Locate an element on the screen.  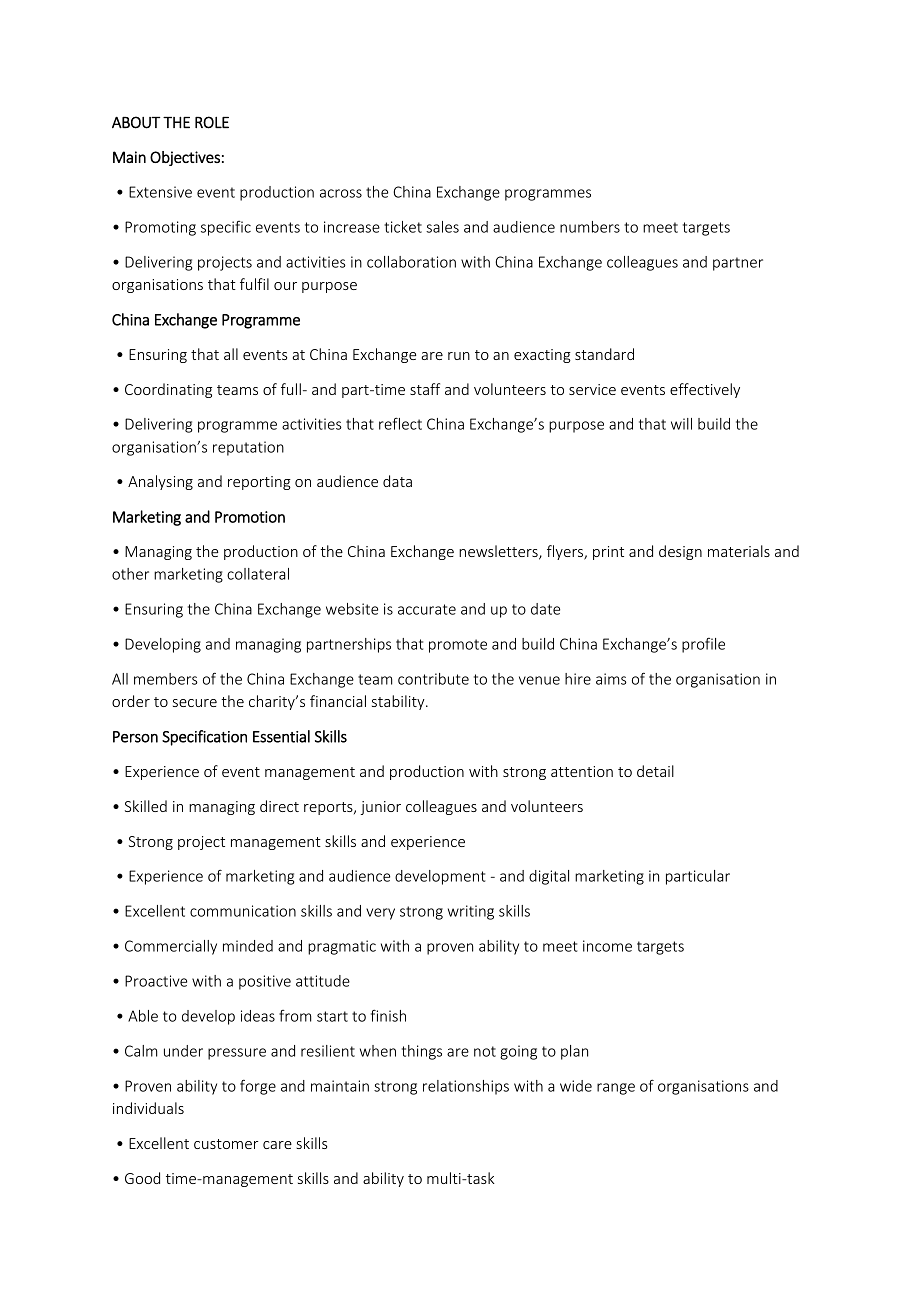
effectively is located at coordinates (705, 390).
